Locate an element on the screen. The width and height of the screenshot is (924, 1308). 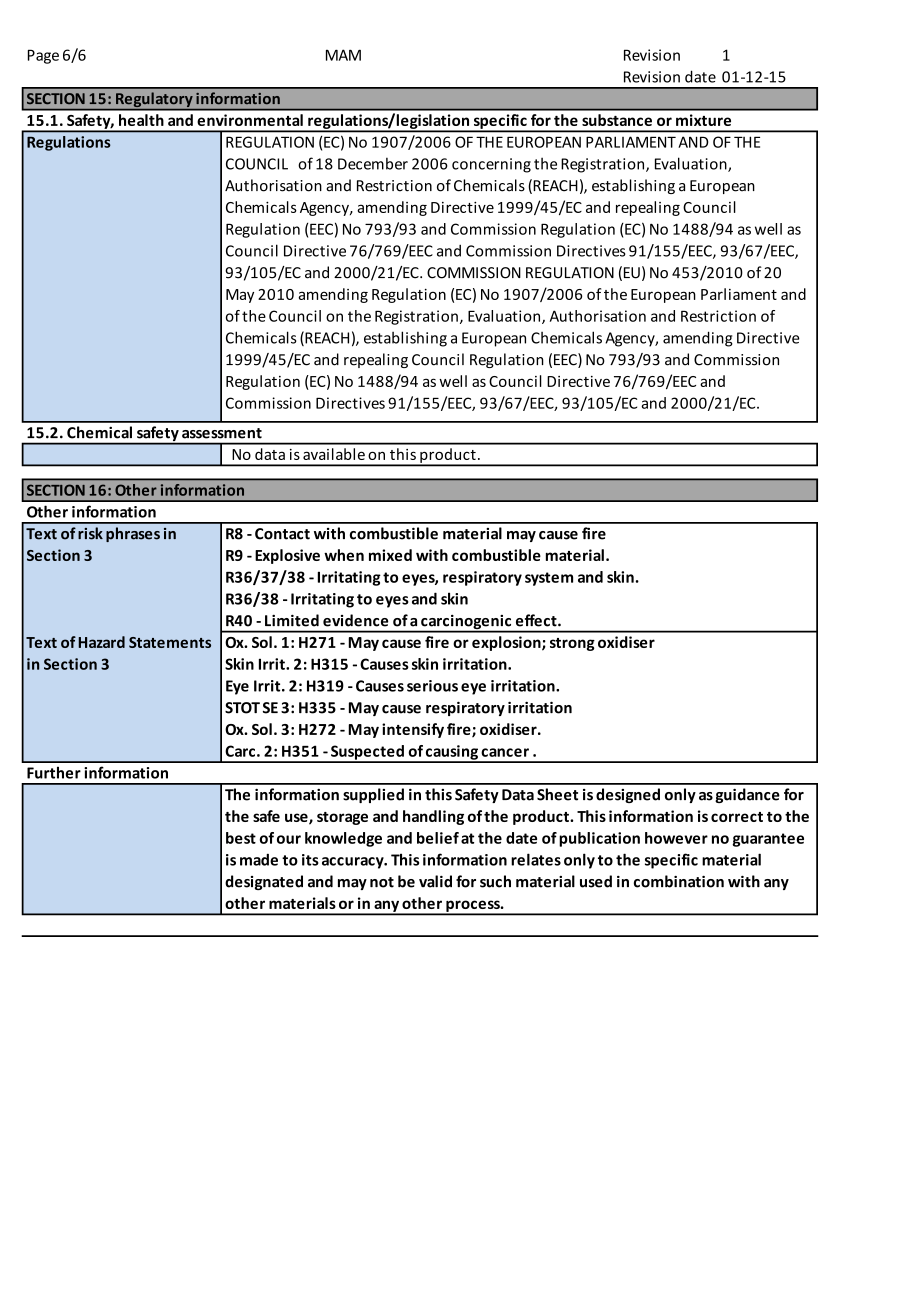
mixture is located at coordinates (703, 120).
